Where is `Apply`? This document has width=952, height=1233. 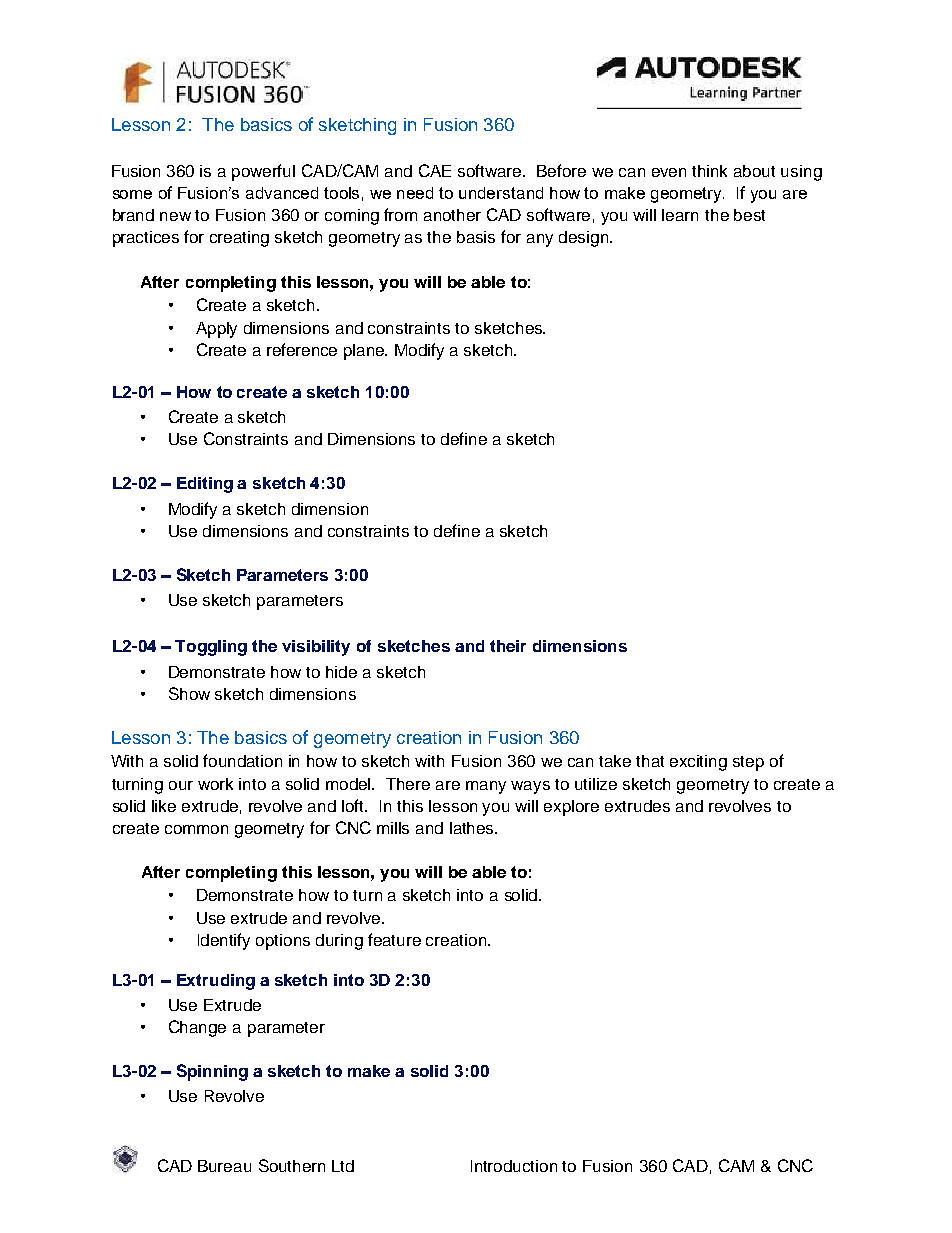
Apply is located at coordinates (216, 330).
